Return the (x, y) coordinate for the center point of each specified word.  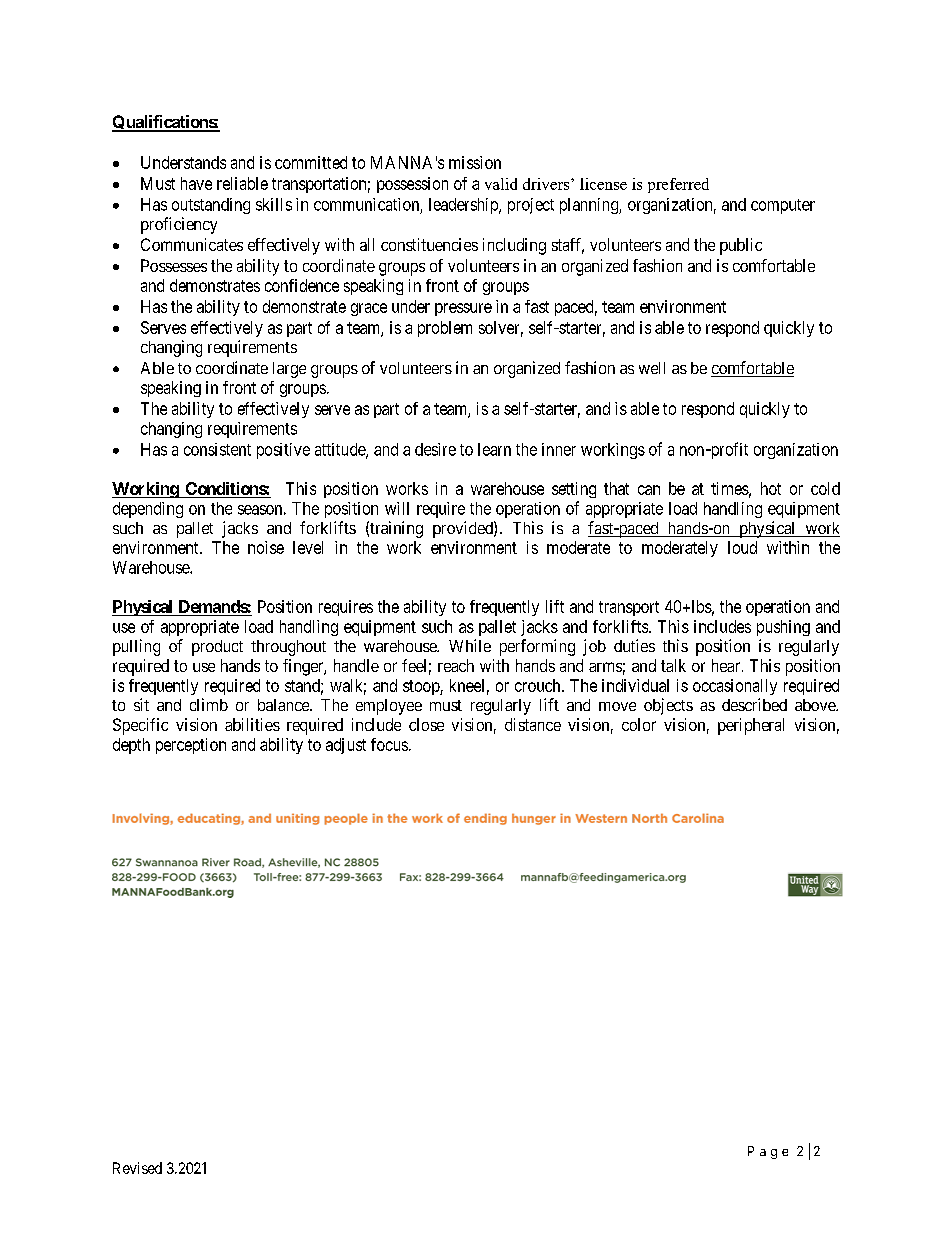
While (470, 645)
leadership (464, 206)
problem (445, 329)
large (289, 370)
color (639, 724)
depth (131, 746)
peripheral (751, 726)
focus (389, 744)
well (652, 368)
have (196, 183)
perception (191, 746)
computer (783, 206)
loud (742, 547)
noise (266, 547)
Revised (137, 1168)
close (426, 724)
